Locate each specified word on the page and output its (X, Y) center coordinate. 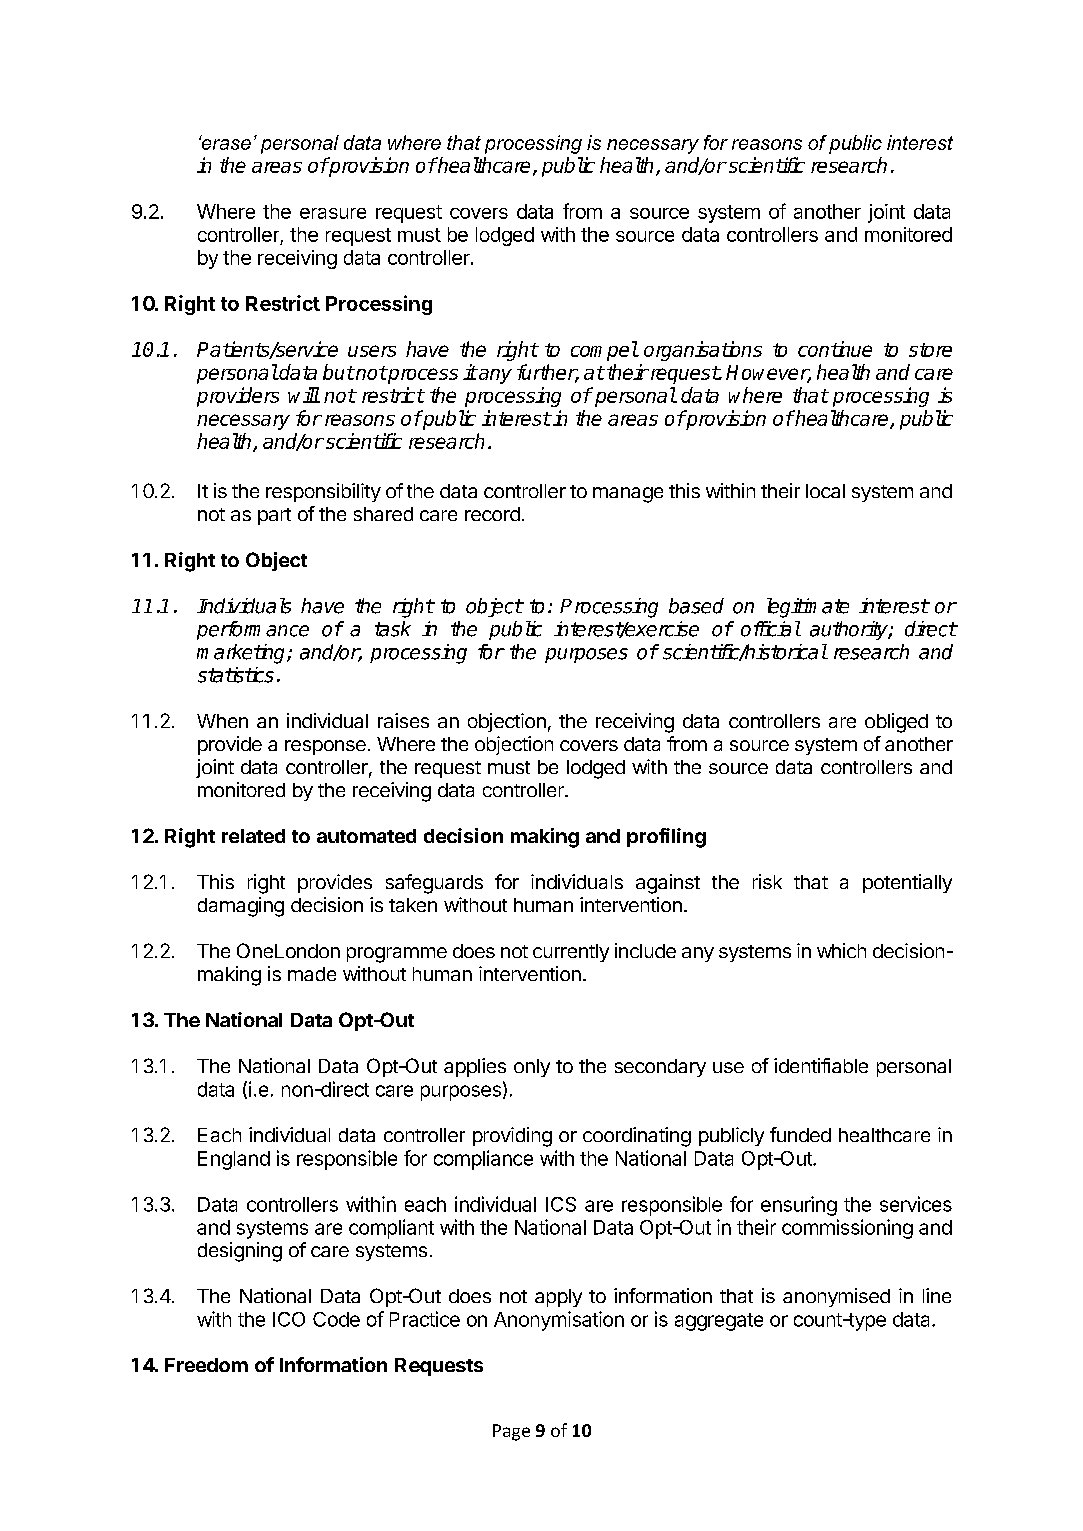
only (532, 1068)
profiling (666, 838)
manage (628, 495)
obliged (896, 723)
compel (604, 351)
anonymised (836, 1297)
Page (511, 1432)
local (825, 491)
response (325, 747)
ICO (289, 1319)
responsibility (323, 492)
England (234, 1160)
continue (835, 349)
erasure (333, 213)
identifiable (821, 1065)
